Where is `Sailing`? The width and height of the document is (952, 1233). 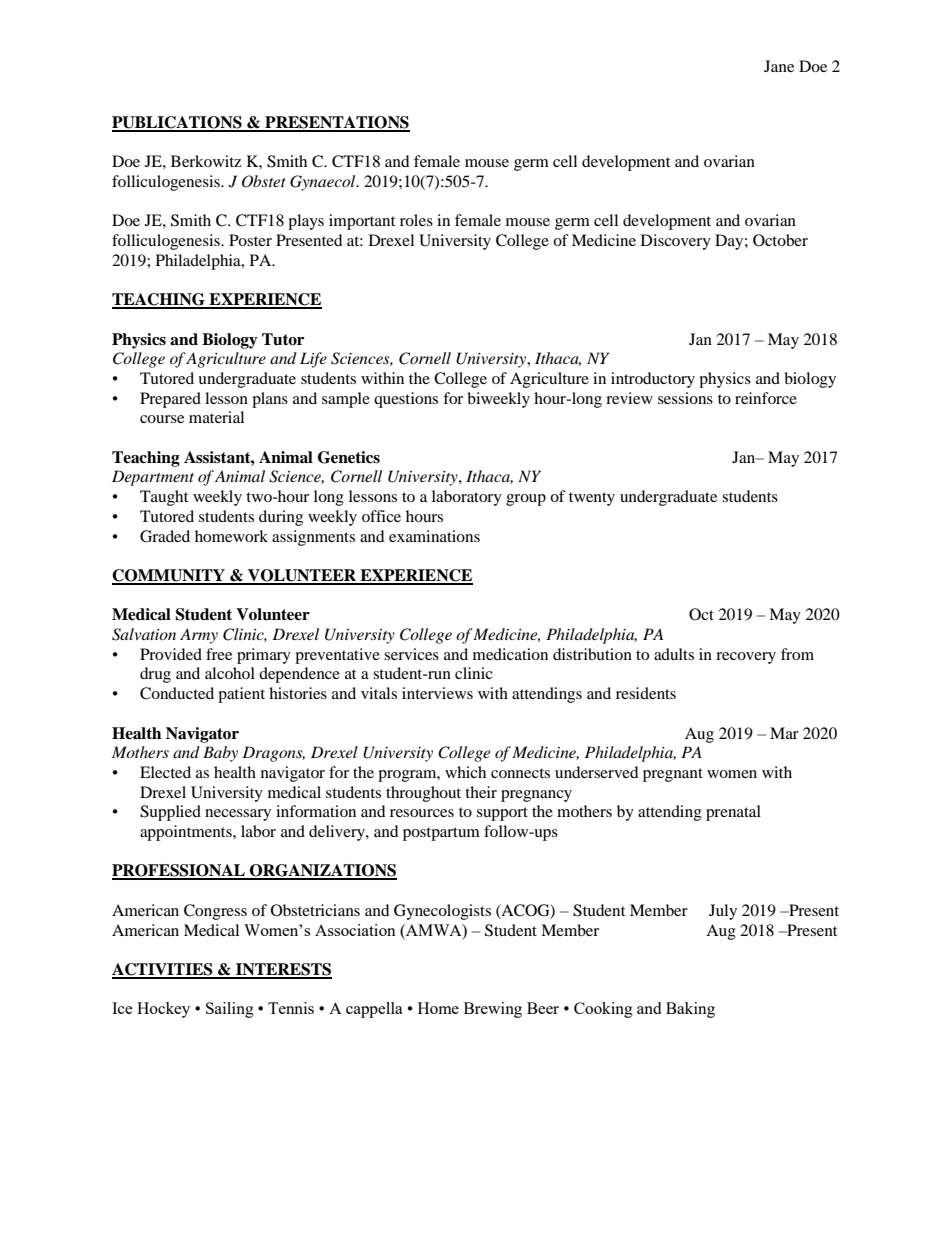 Sailing is located at coordinates (230, 1010).
